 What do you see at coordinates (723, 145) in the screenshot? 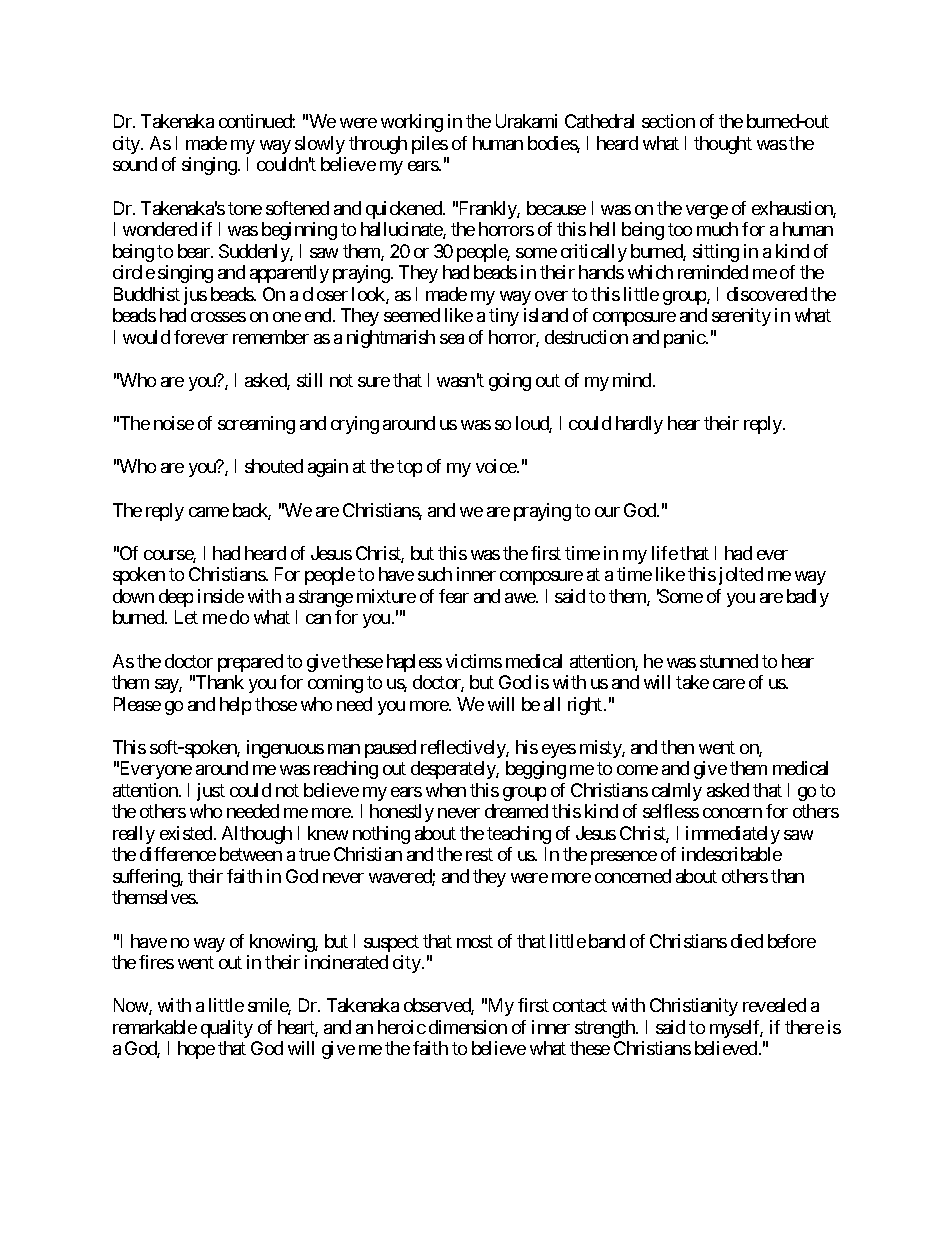
I see `thought` at bounding box center [723, 145].
